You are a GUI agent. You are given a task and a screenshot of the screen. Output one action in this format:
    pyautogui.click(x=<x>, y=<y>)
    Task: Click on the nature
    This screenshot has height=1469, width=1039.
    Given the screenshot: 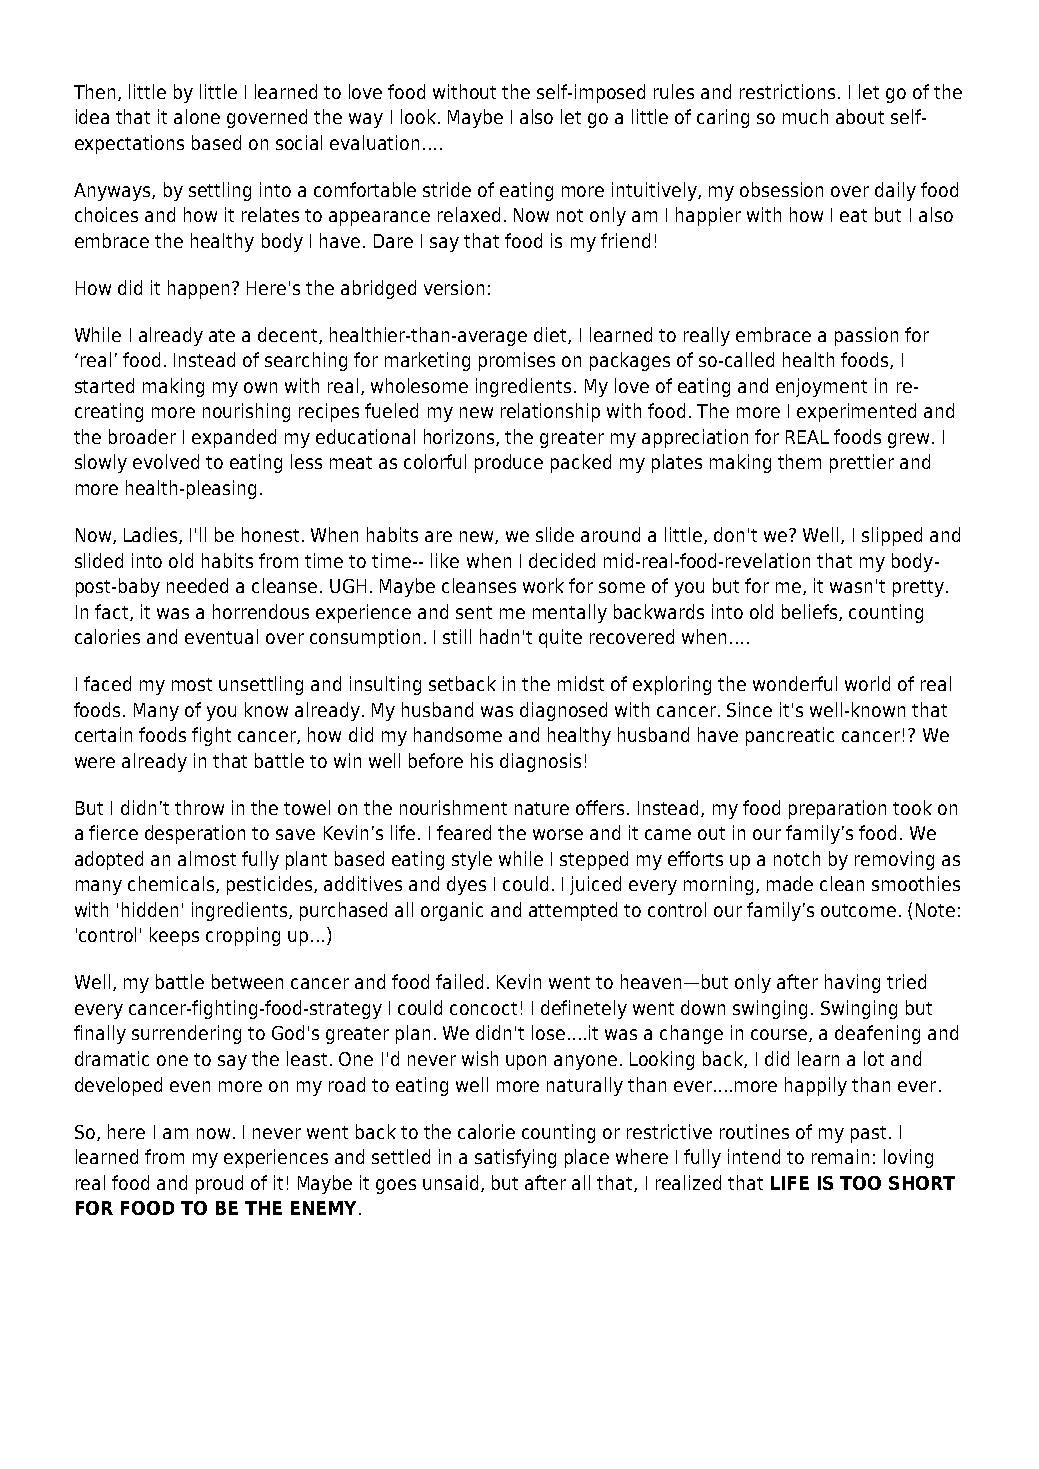 What is the action you would take?
    pyautogui.click(x=542, y=808)
